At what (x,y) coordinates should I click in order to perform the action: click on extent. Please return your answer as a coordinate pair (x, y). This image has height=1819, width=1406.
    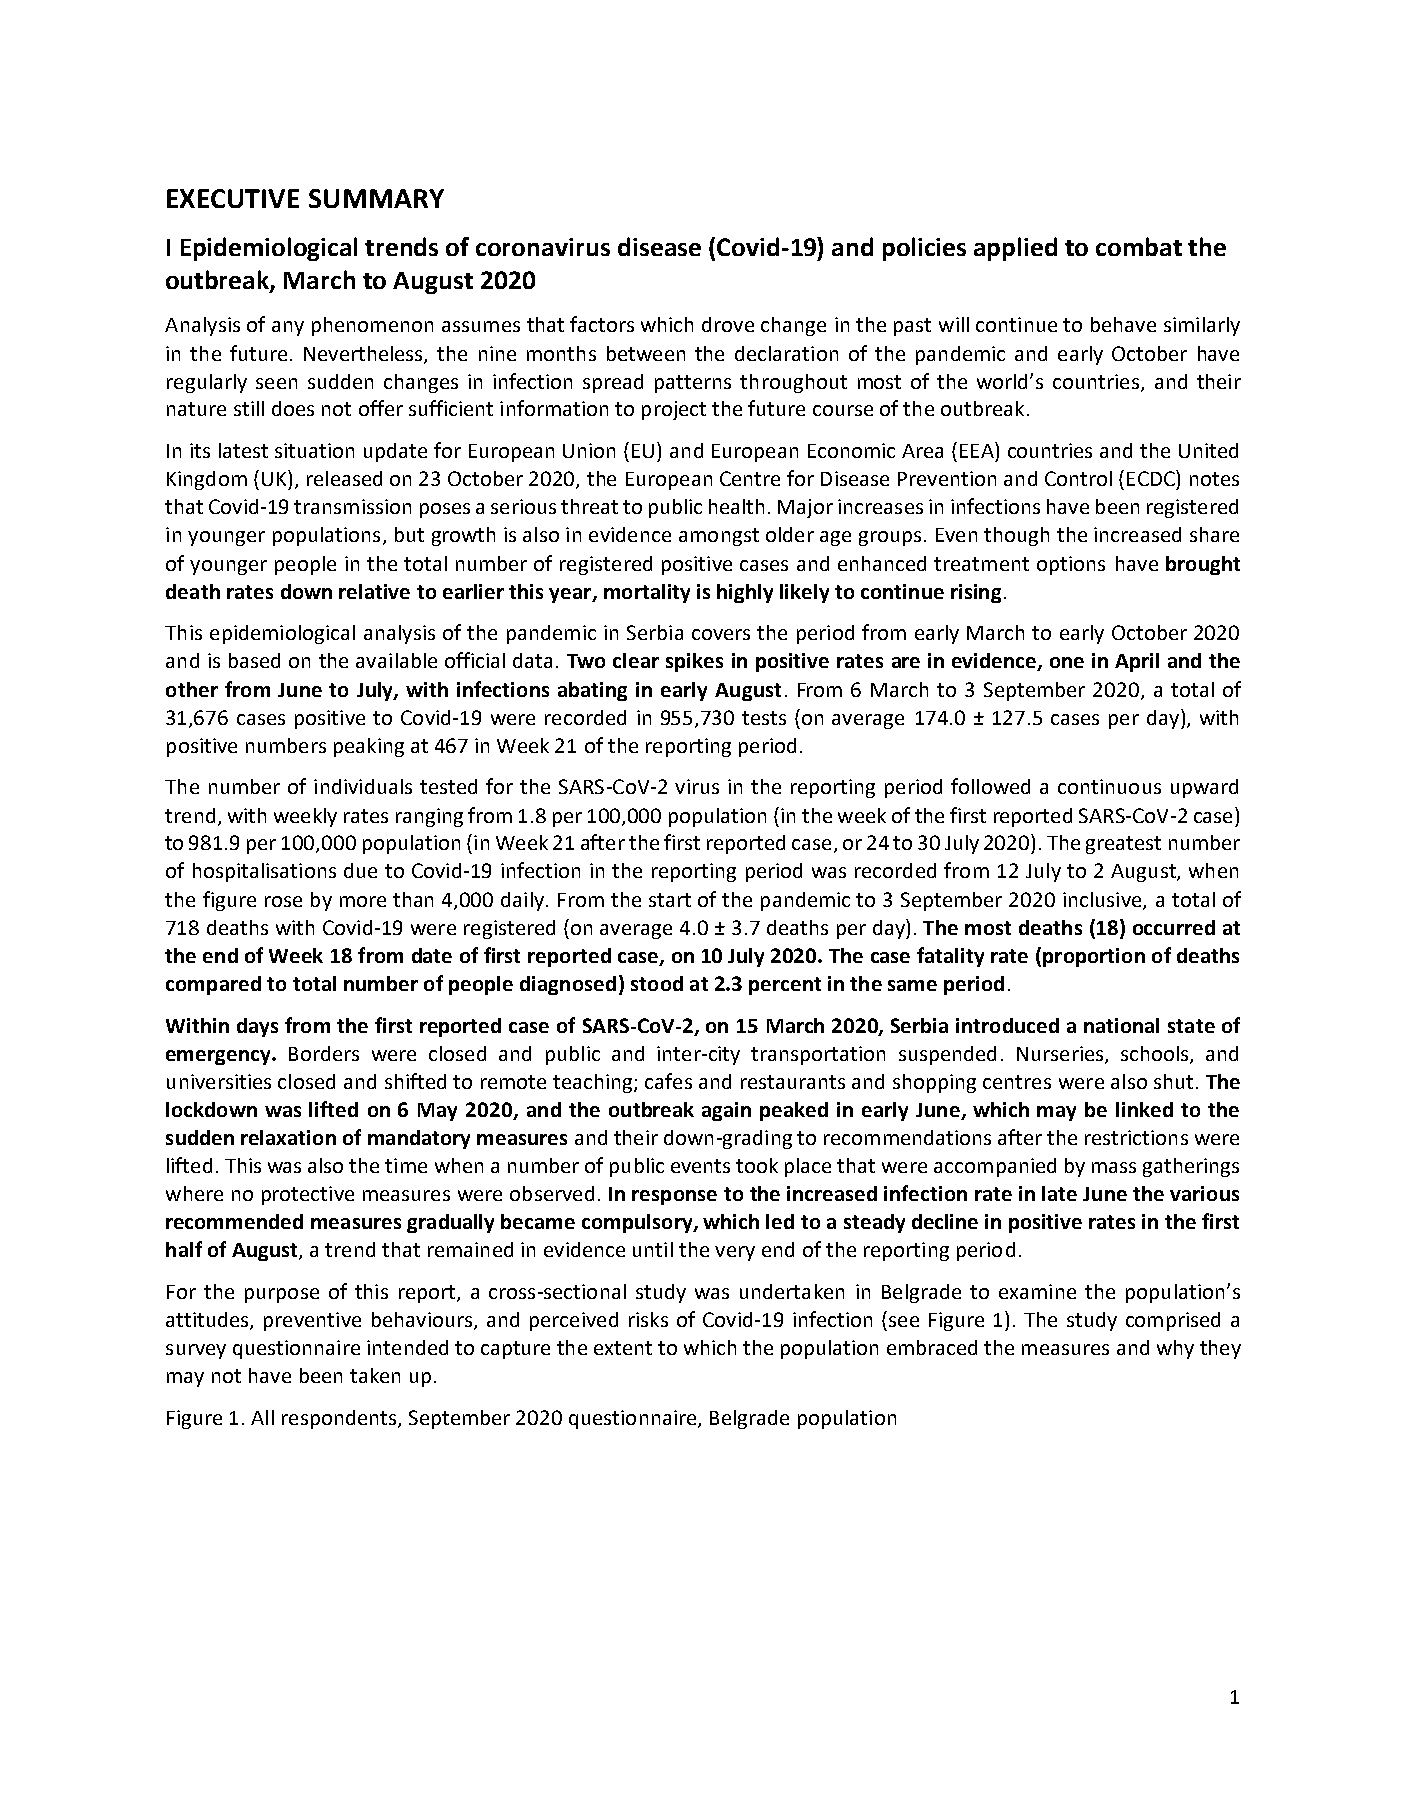
    Looking at the image, I should click on (623, 1348).
